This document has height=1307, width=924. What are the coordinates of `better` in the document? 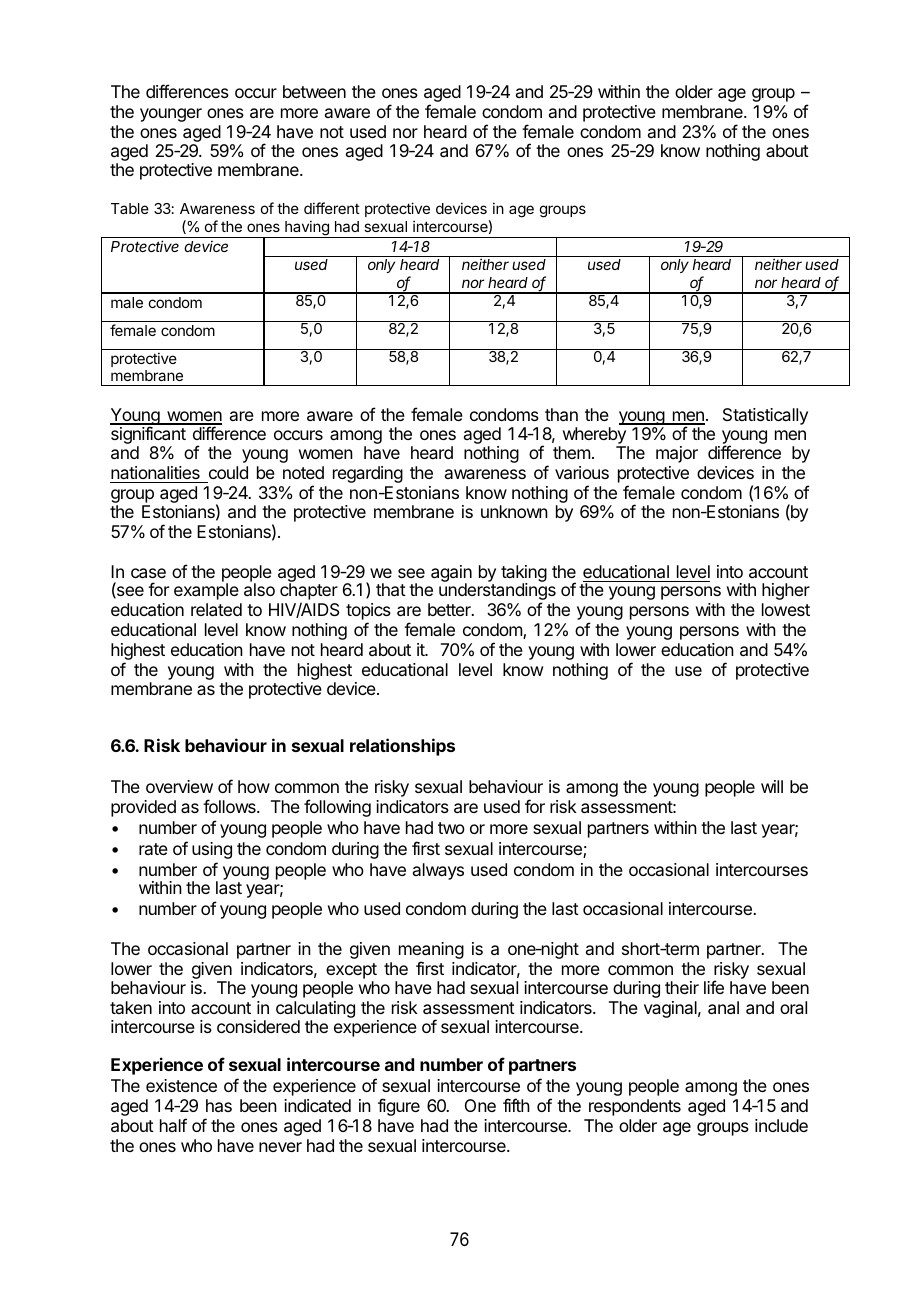 It's located at (450, 609).
